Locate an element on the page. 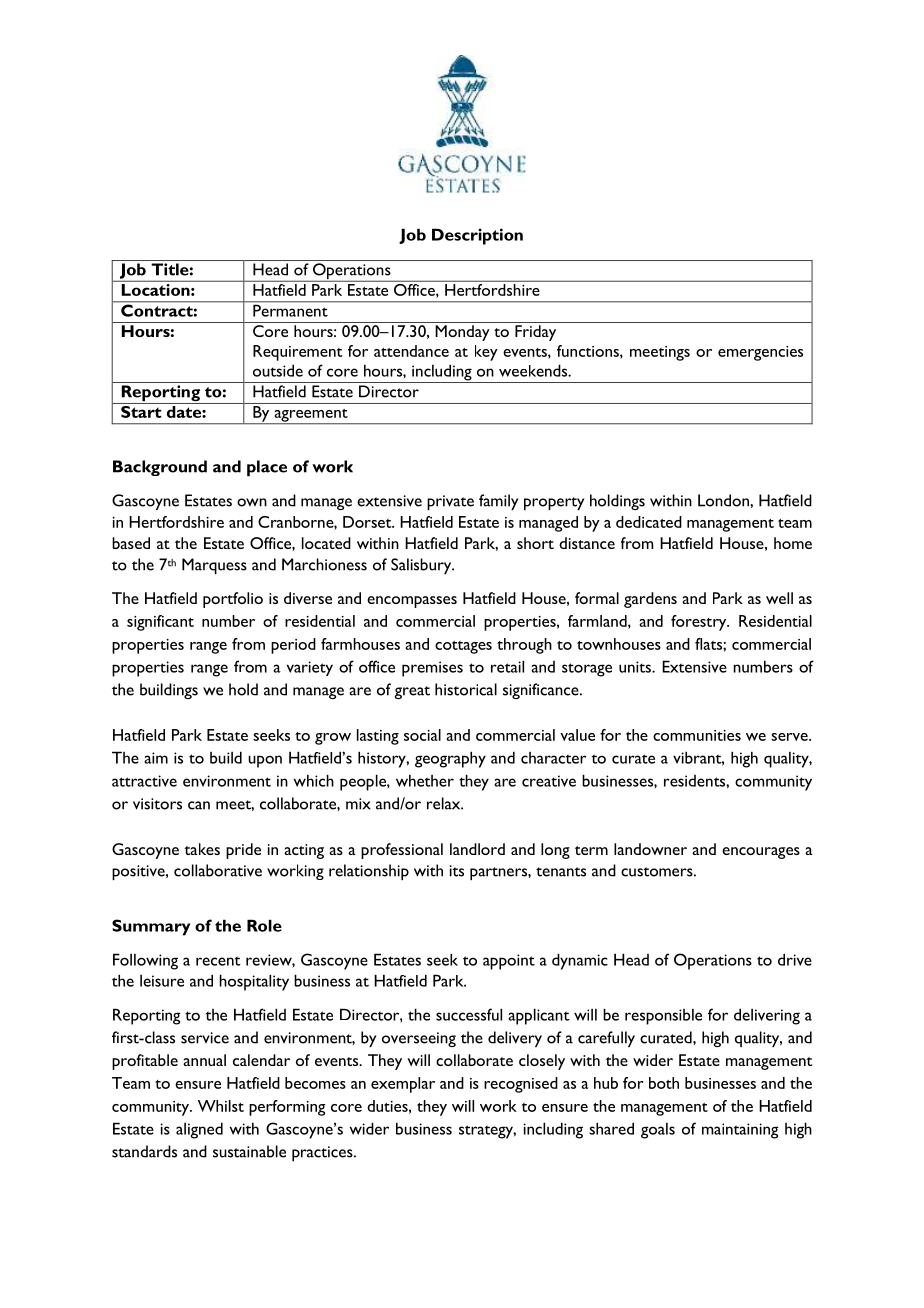 The width and height of the image is (924, 1308). Permanent is located at coordinates (290, 309).
